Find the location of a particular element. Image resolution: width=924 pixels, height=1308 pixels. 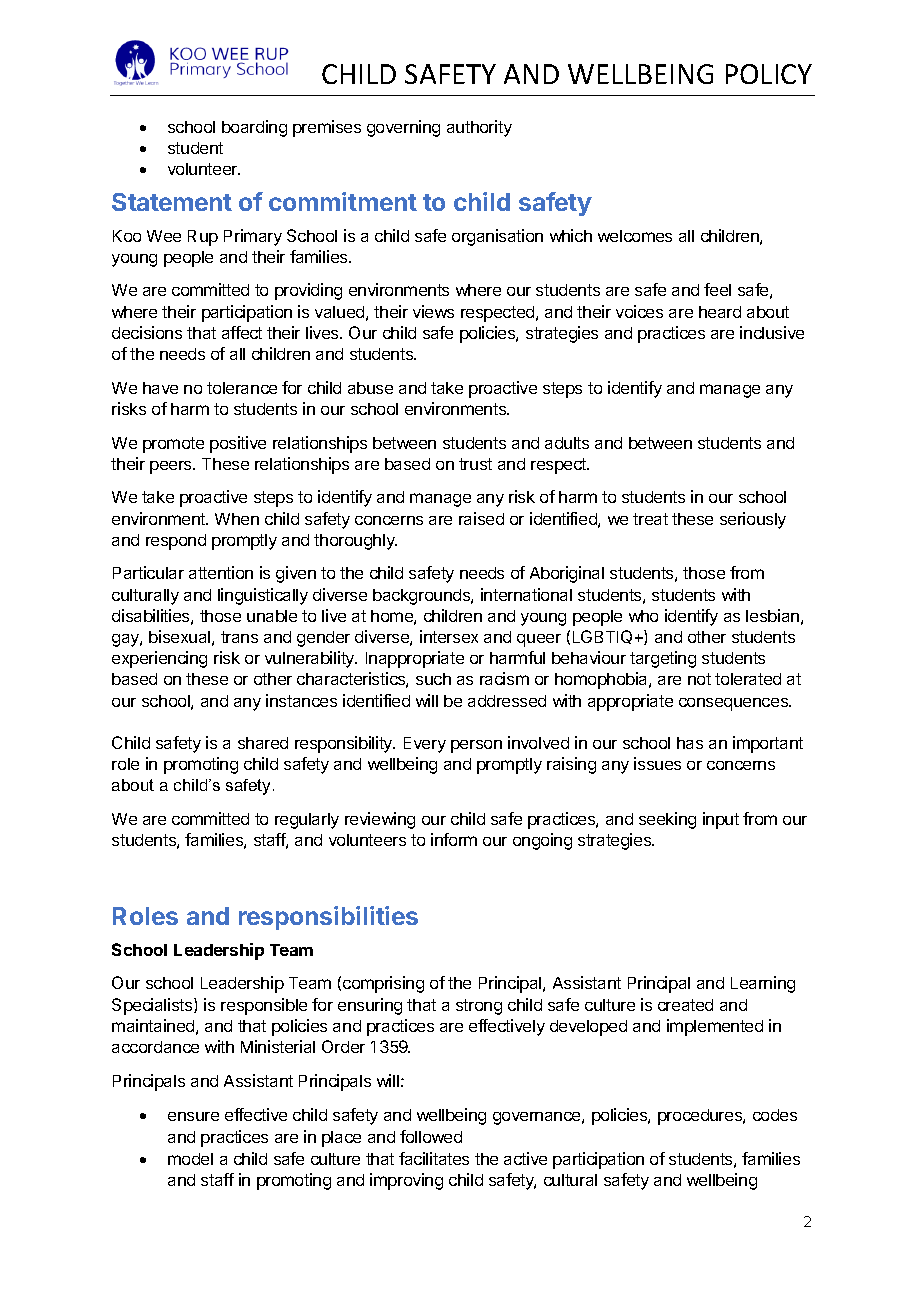

boarding is located at coordinates (254, 128).
